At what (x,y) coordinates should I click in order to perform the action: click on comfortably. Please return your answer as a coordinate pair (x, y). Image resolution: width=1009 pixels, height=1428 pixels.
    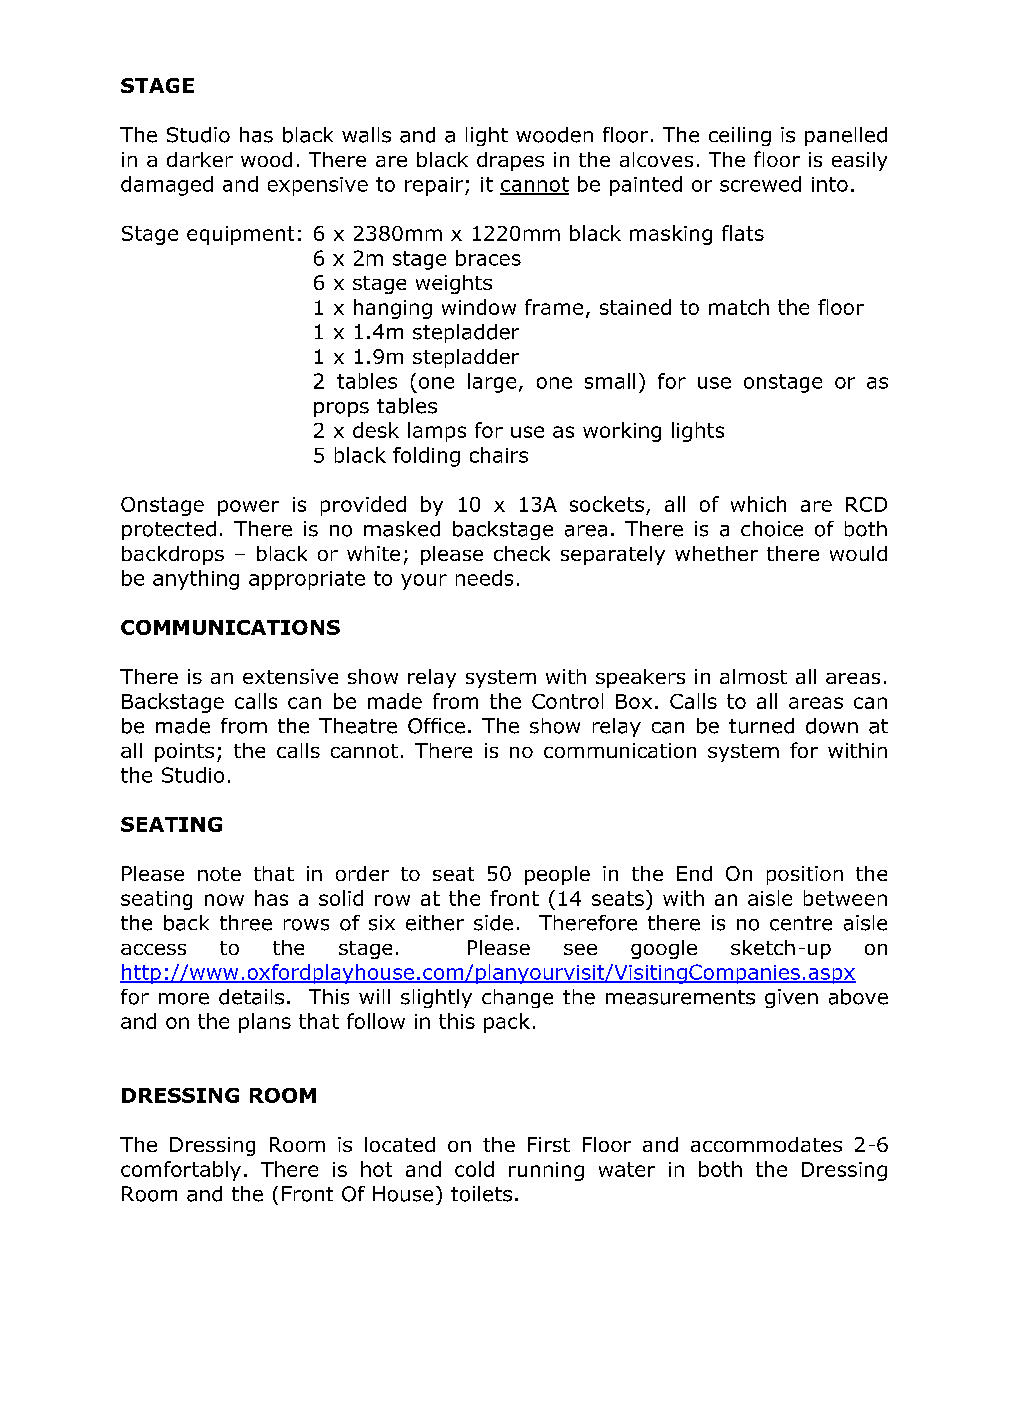
    Looking at the image, I should click on (181, 1171).
